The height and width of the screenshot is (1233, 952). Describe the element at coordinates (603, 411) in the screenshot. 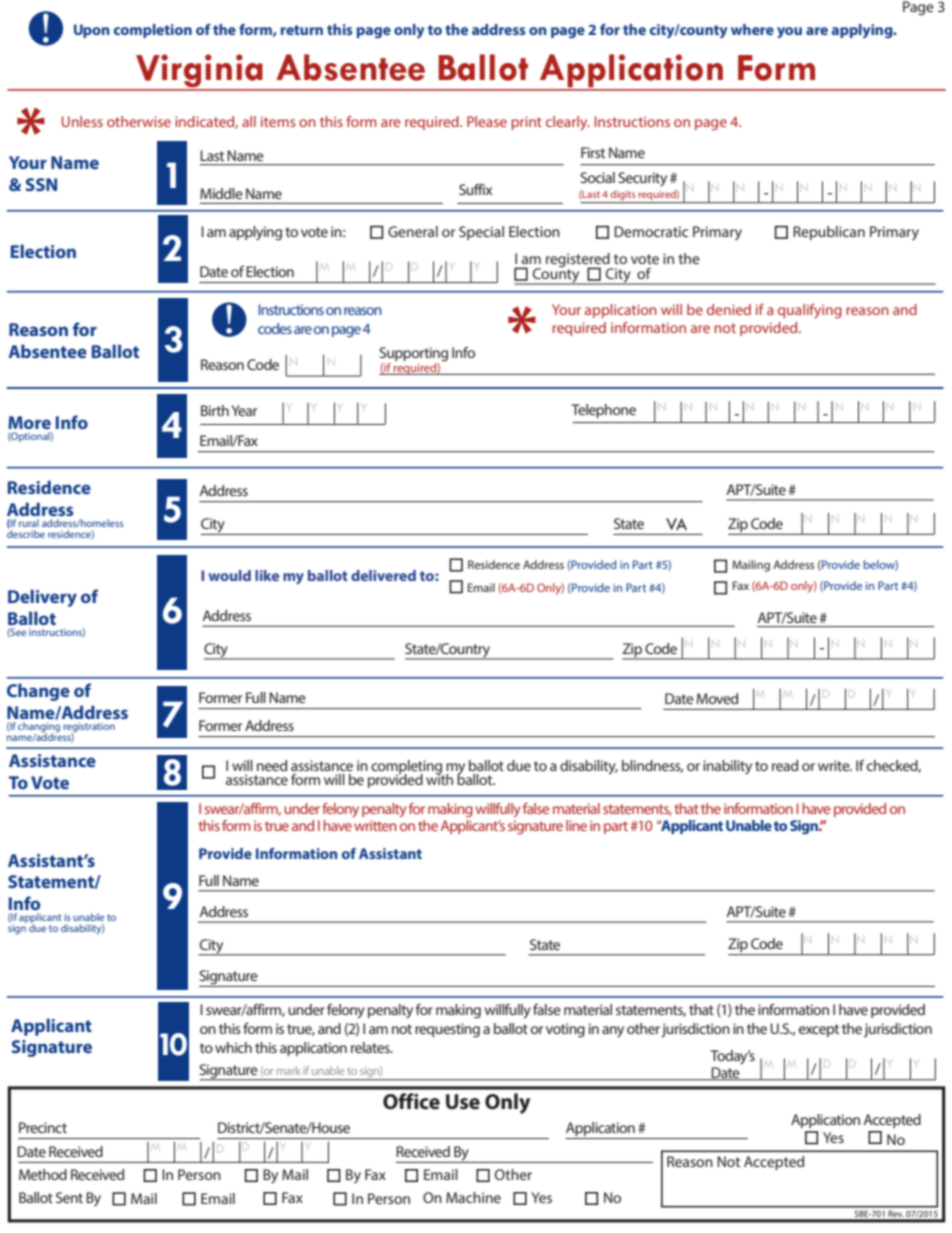

I see `Telephone` at that location.
